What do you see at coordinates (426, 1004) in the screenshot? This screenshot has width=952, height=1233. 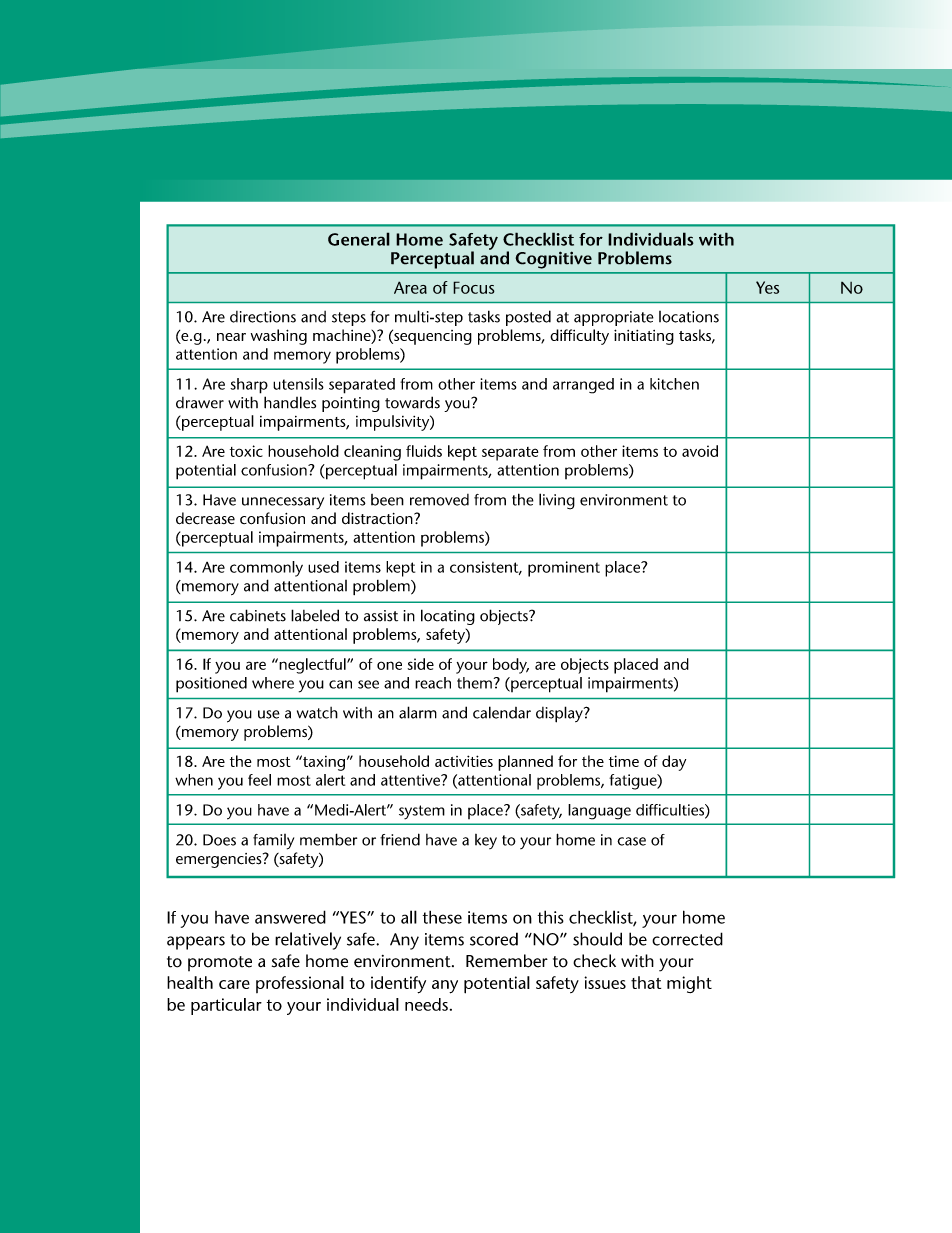 I see `needs` at bounding box center [426, 1004].
